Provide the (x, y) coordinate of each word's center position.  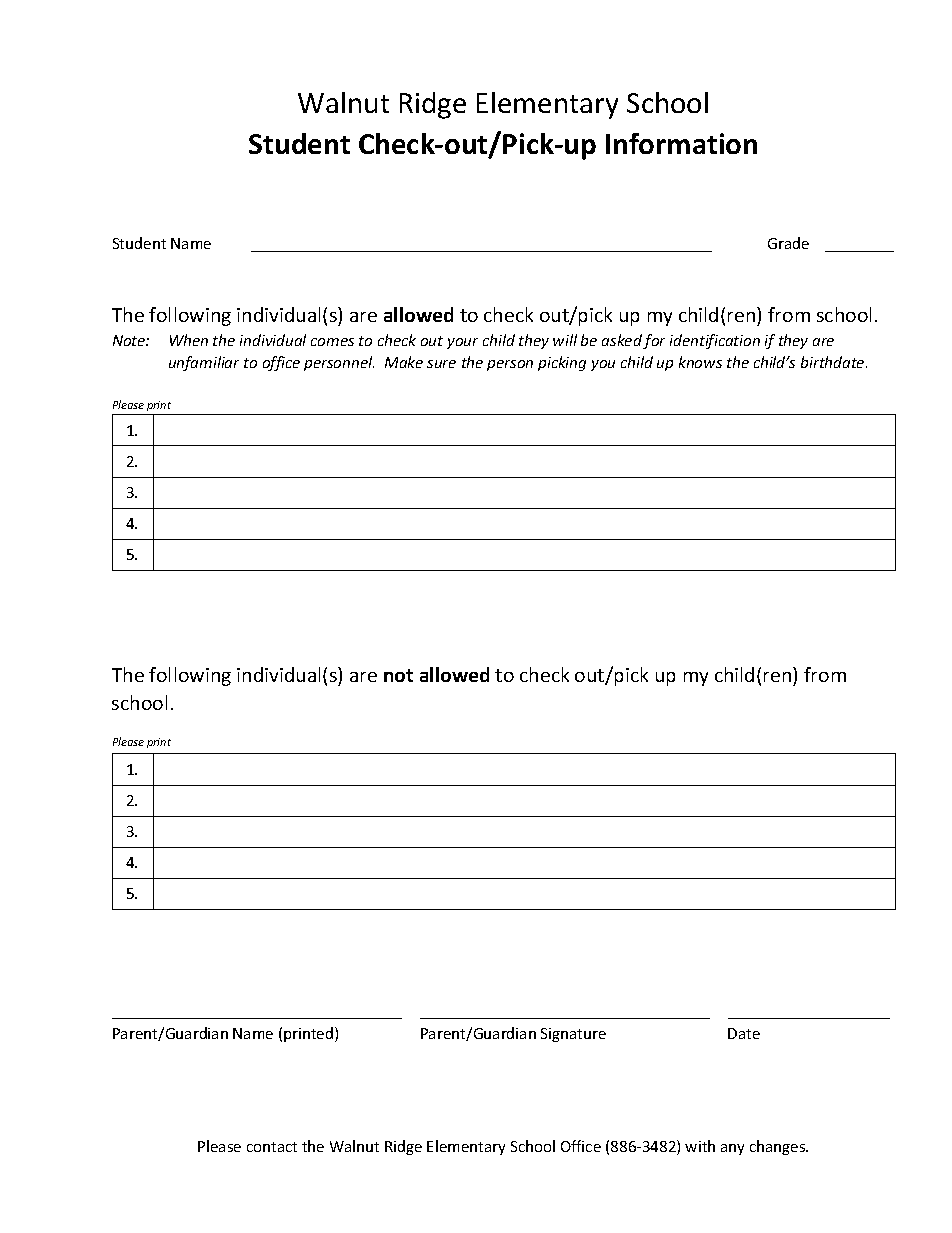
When (189, 340)
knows (700, 362)
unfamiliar (204, 363)
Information (681, 143)
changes (779, 1147)
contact (272, 1147)
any (732, 1149)
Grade (788, 243)
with (700, 1146)
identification (715, 341)
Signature (573, 1035)
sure (441, 364)
